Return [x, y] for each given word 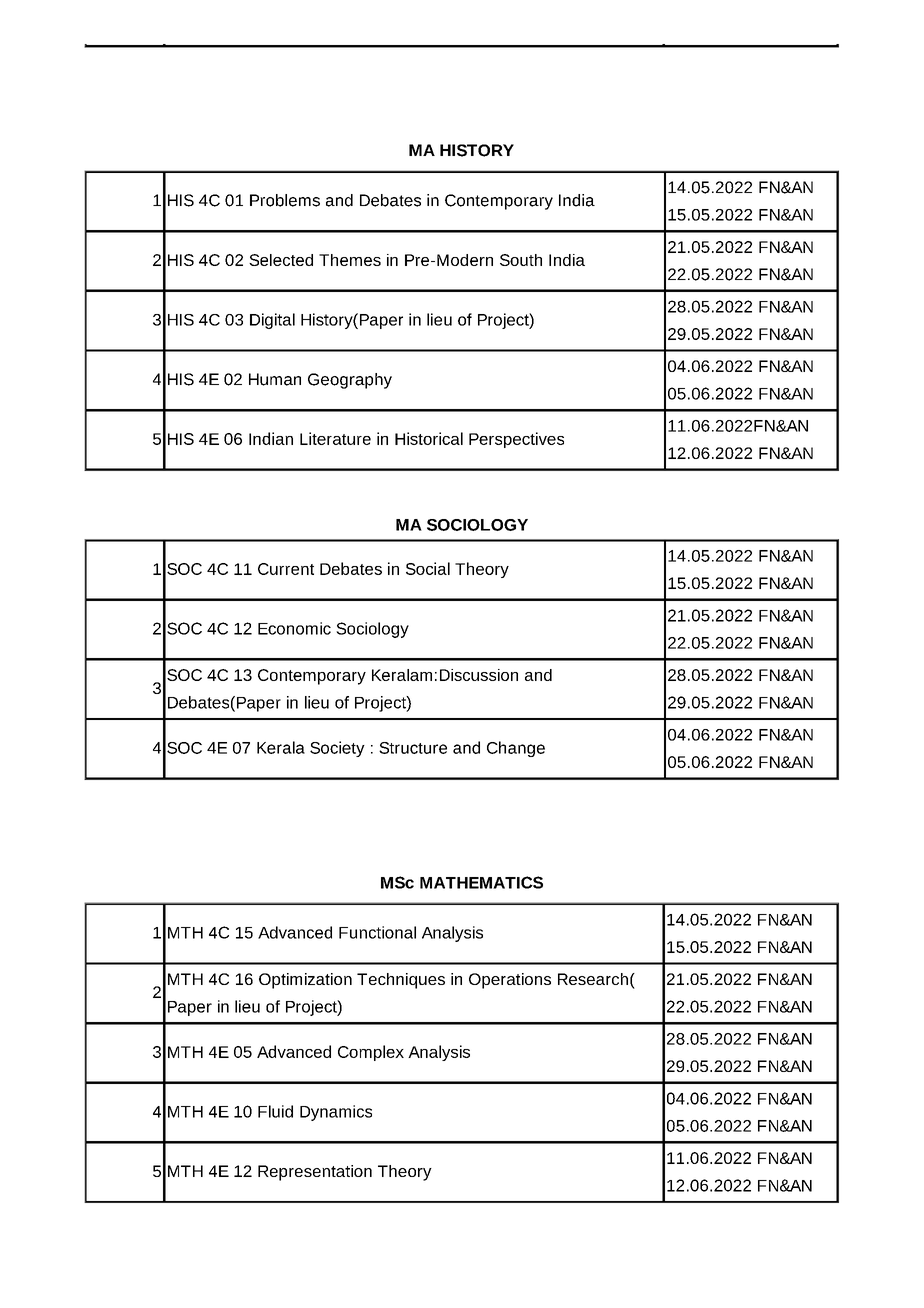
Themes [350, 260]
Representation [315, 1173]
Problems [285, 200]
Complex [371, 1053]
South [521, 260]
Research [593, 979]
